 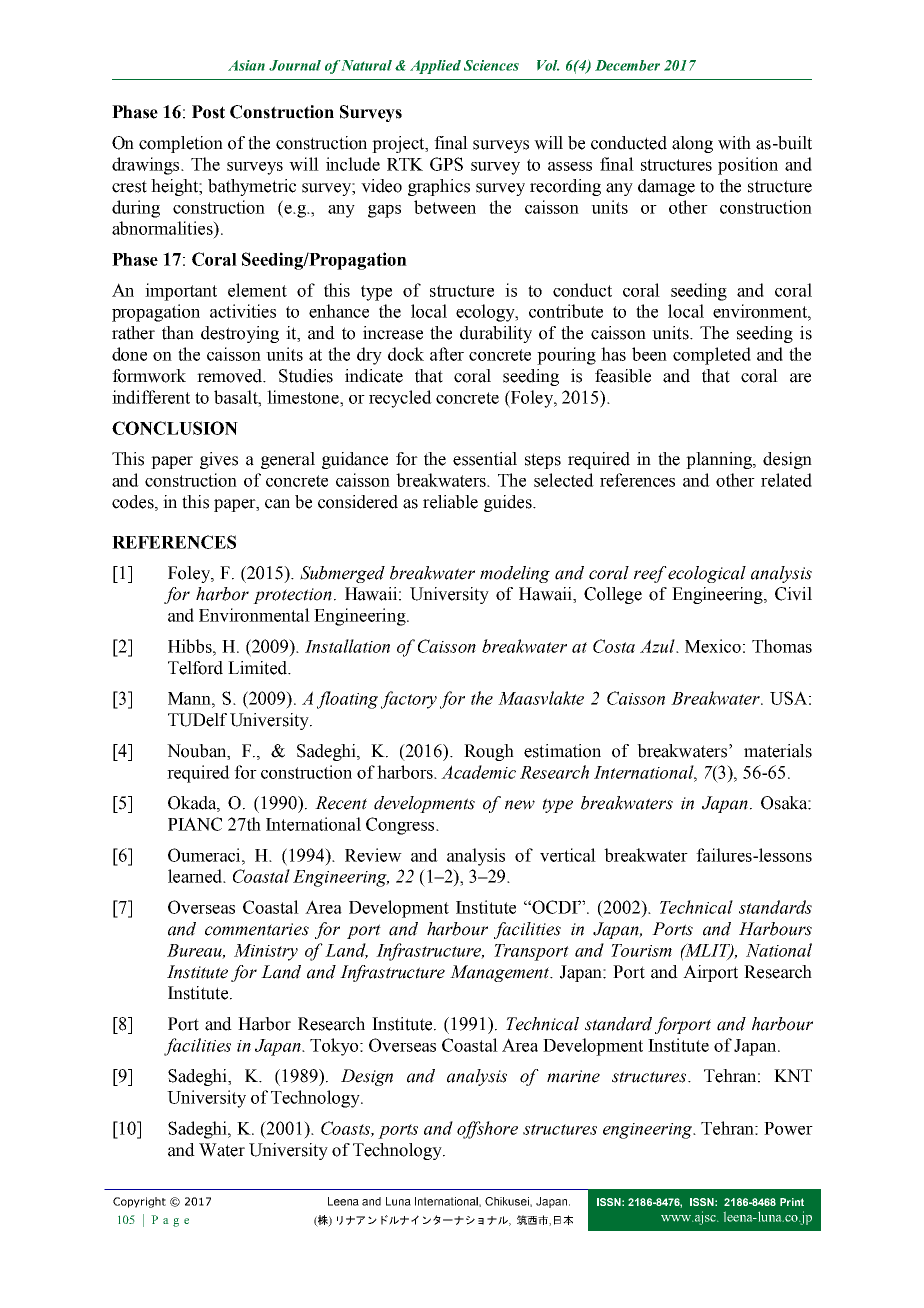 I want to click on with, so click(x=734, y=143).
